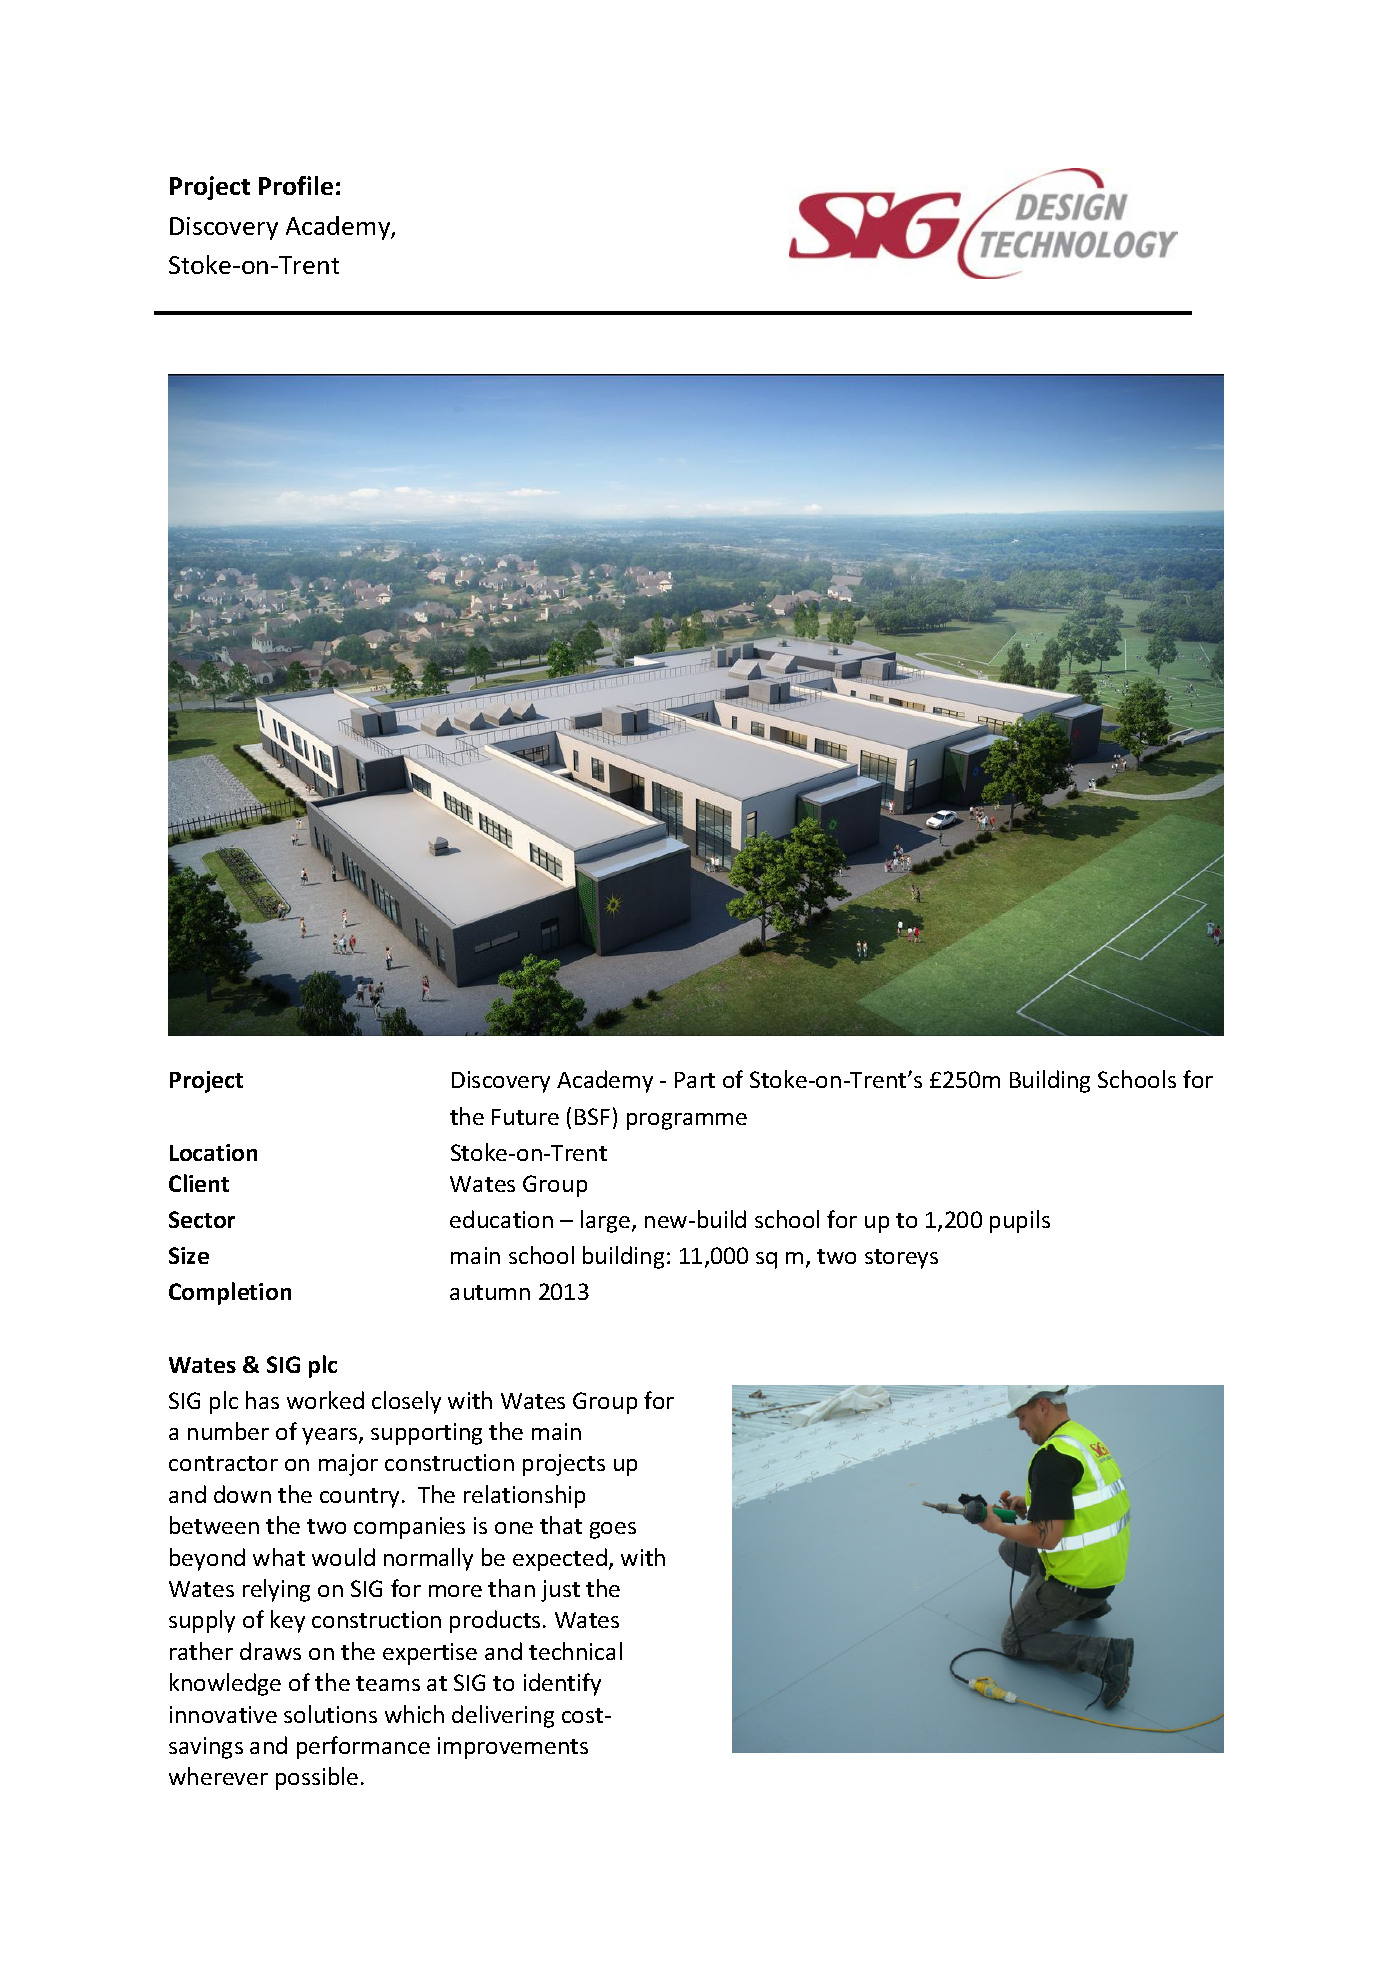 Image resolution: width=1392 pixels, height=1968 pixels. What do you see at coordinates (687, 1121) in the screenshot?
I see `programme` at bounding box center [687, 1121].
